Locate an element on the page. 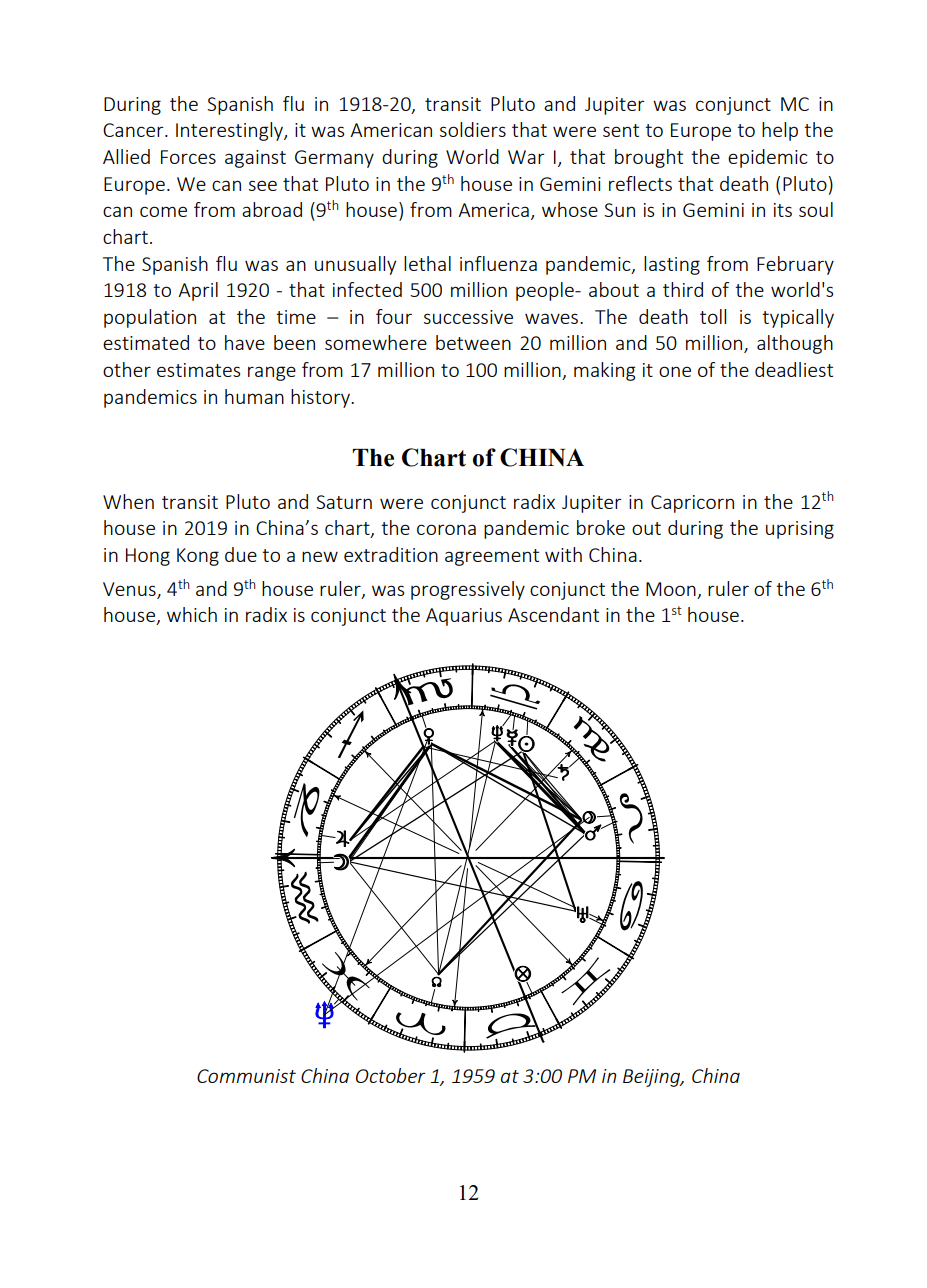 The width and height of the image is (927, 1288). Communist is located at coordinates (246, 1076).
